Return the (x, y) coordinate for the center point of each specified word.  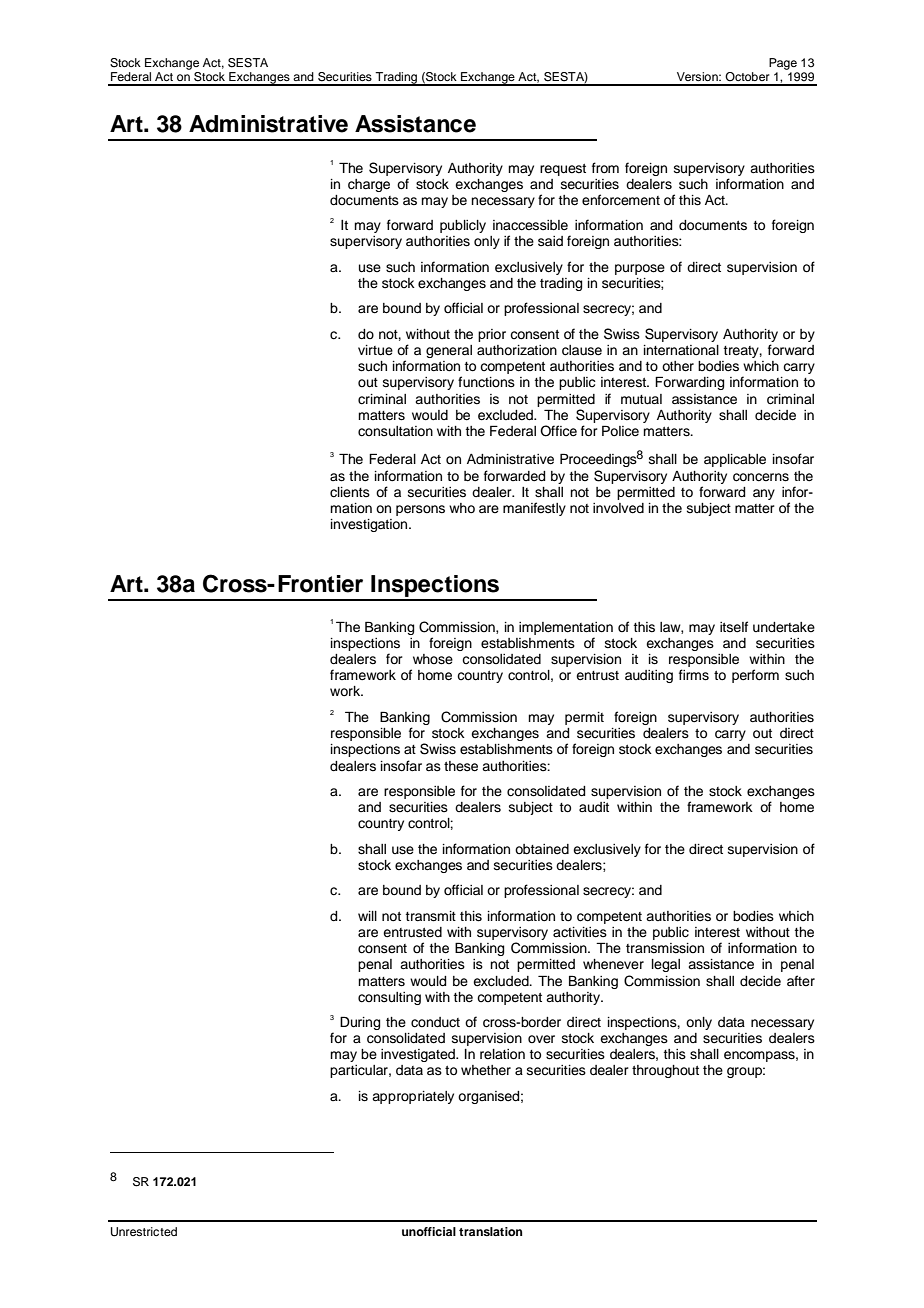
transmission (665, 948)
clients (350, 492)
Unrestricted (144, 1232)
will (367, 916)
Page (783, 64)
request (563, 170)
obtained (542, 849)
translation (490, 1231)
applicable (735, 460)
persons (420, 510)
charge (369, 185)
